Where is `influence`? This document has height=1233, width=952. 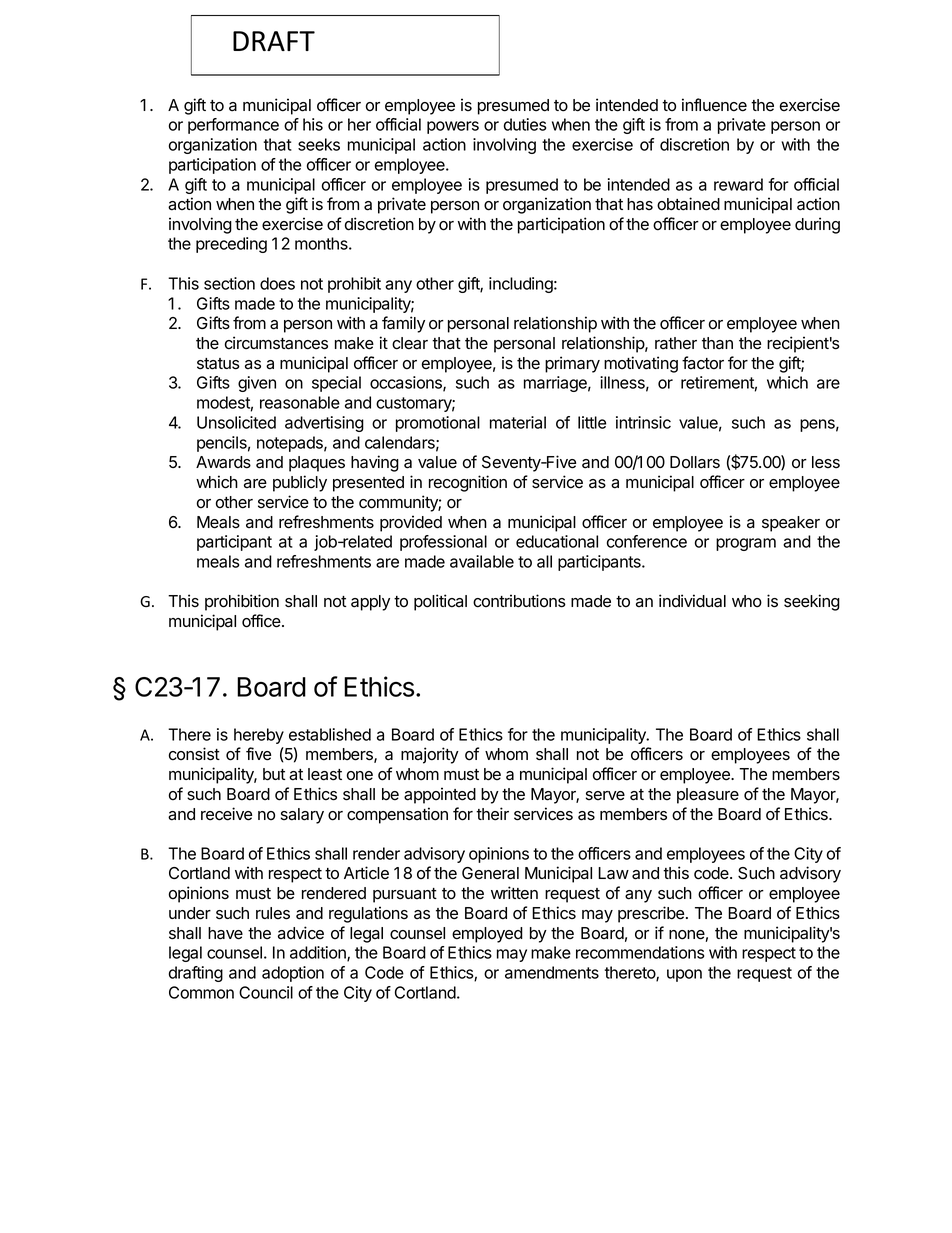 influence is located at coordinates (714, 105).
